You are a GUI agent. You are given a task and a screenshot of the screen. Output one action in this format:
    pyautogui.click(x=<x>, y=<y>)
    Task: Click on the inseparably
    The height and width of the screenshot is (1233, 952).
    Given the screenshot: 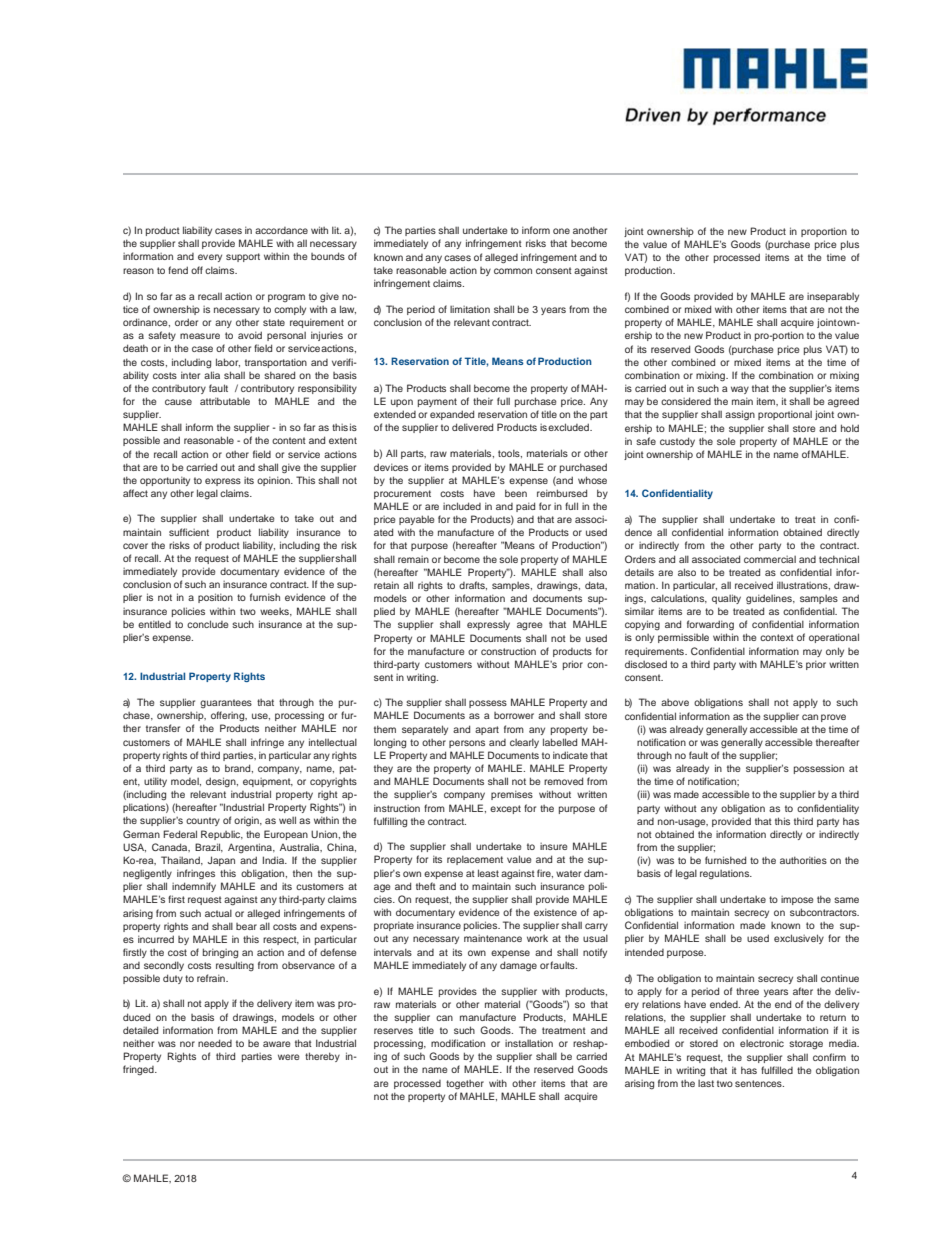 What is the action you would take?
    pyautogui.click(x=833, y=297)
